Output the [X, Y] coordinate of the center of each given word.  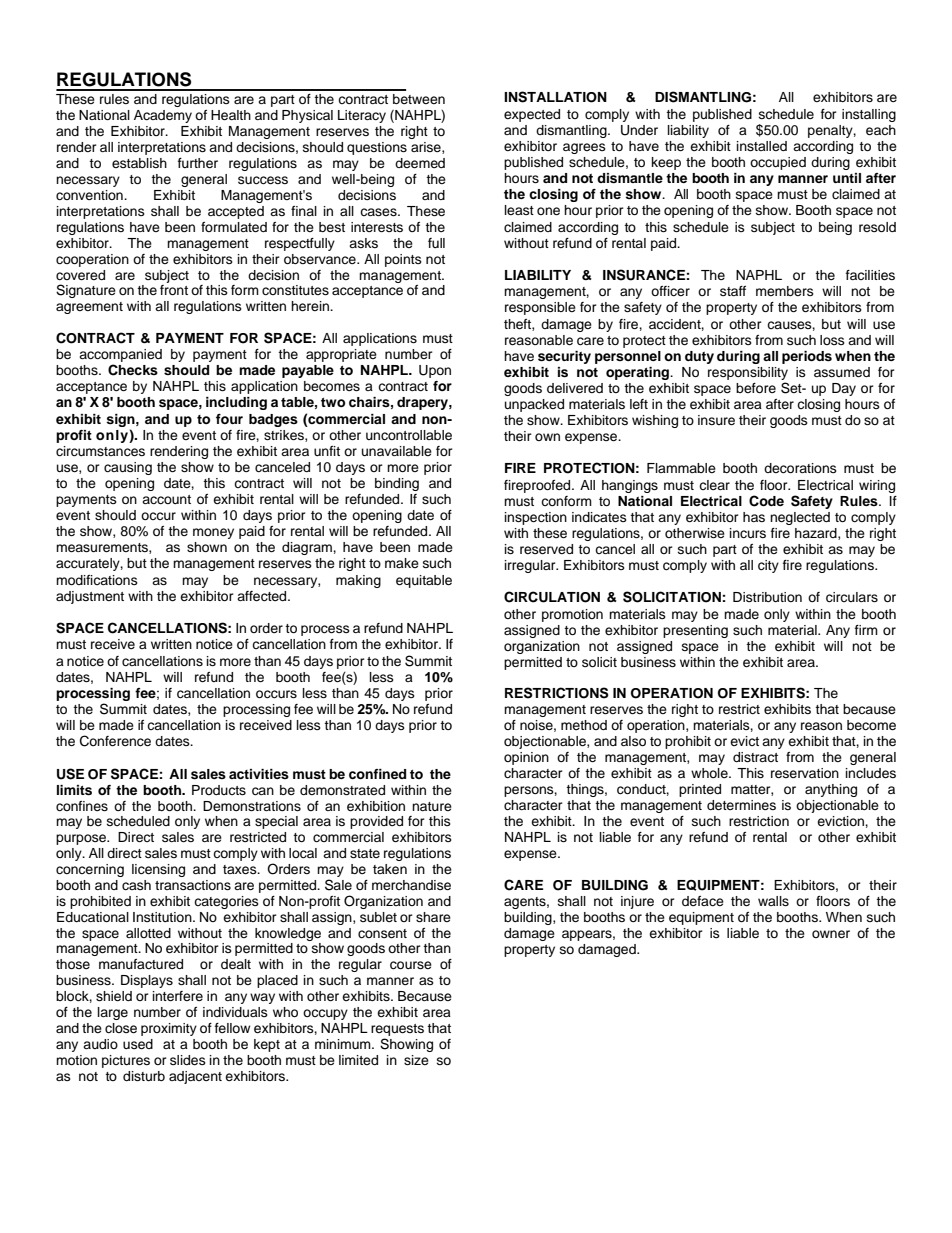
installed [762, 146]
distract [755, 757]
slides [188, 1060]
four [229, 419]
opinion [526, 758]
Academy [163, 116]
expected [532, 115]
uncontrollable [409, 435]
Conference [115, 741]
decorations [800, 468]
